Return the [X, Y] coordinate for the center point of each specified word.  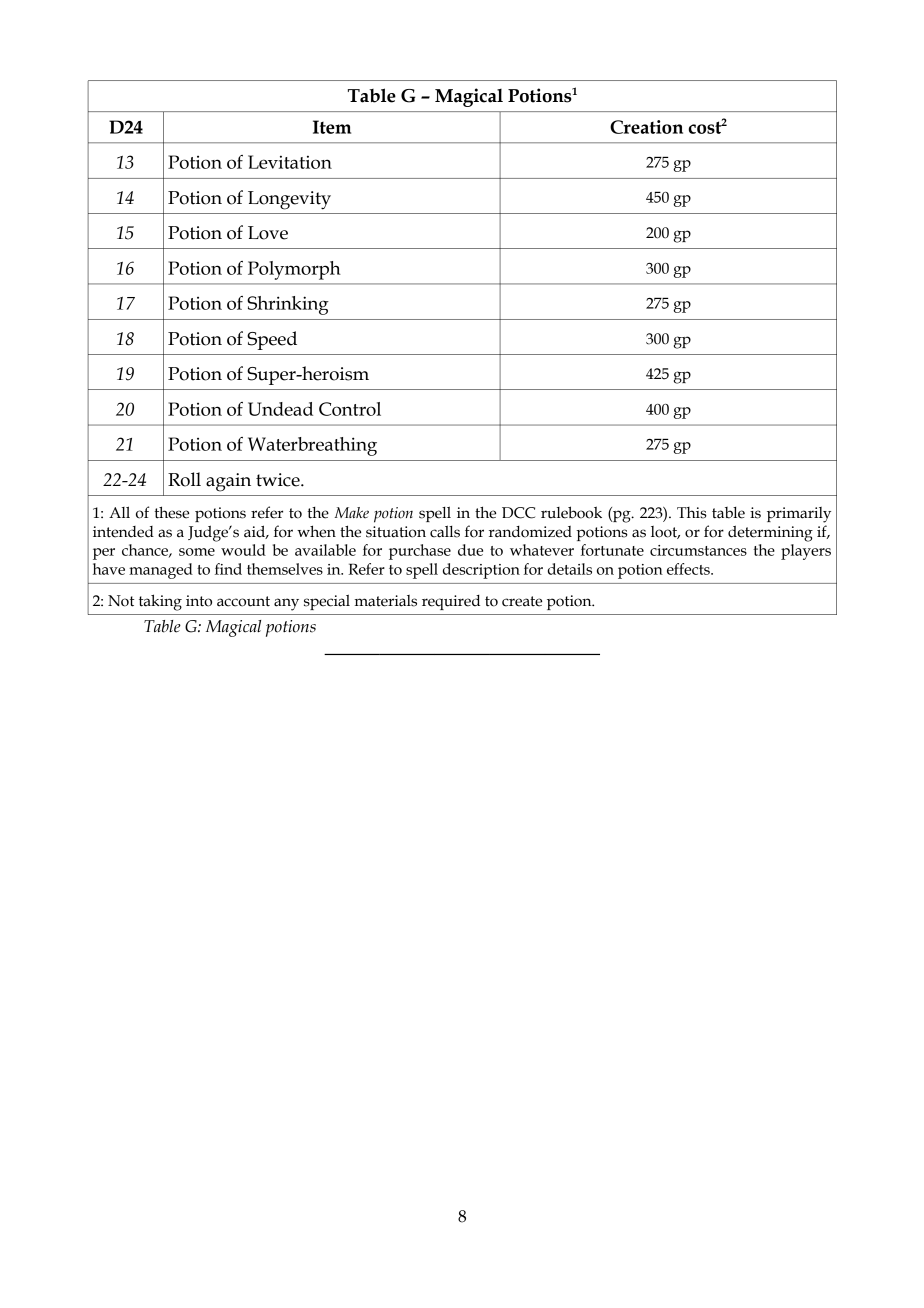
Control [350, 409]
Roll [184, 479]
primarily [799, 515]
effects [689, 569]
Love [268, 233]
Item [332, 127]
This [692, 513]
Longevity [289, 200]
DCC [518, 513]
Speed [272, 340]
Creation [646, 127]
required [451, 602]
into [199, 601]
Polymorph [294, 270]
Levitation [290, 162]
